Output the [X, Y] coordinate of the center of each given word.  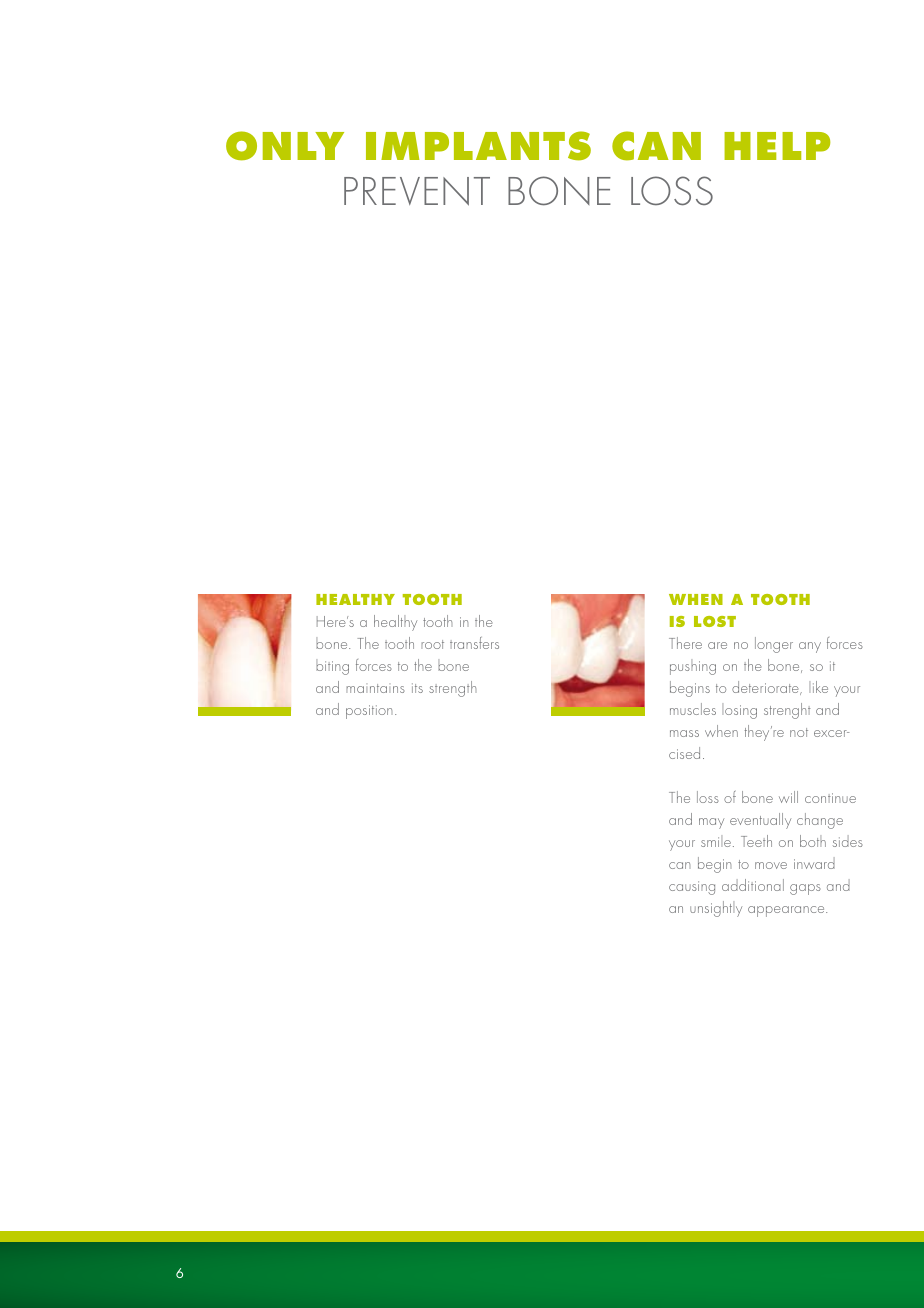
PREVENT [417, 191]
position [369, 712]
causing [692, 888]
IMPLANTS [478, 146]
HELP [777, 146]
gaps [805, 889]
